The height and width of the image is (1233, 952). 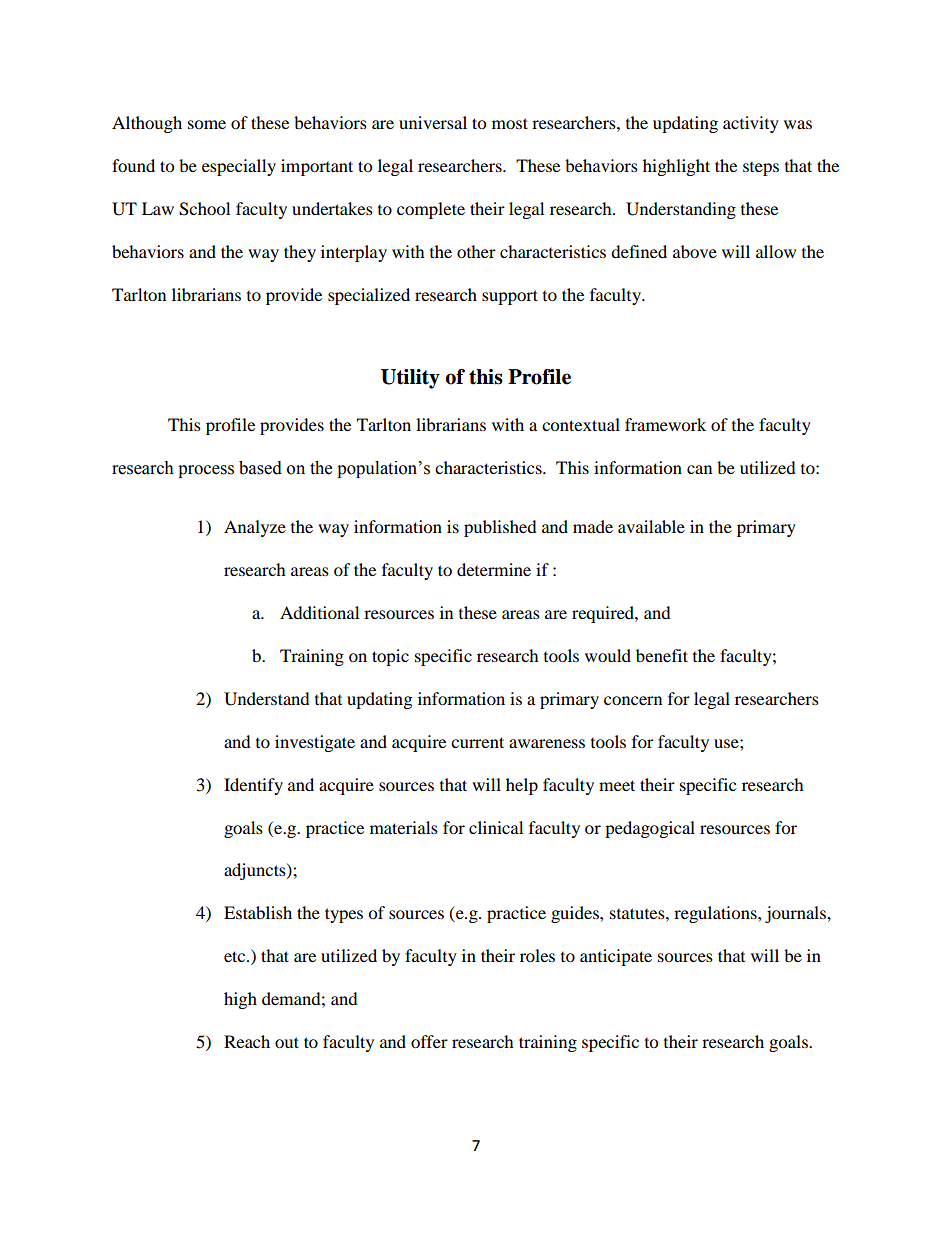 I want to click on universal, so click(x=433, y=122).
